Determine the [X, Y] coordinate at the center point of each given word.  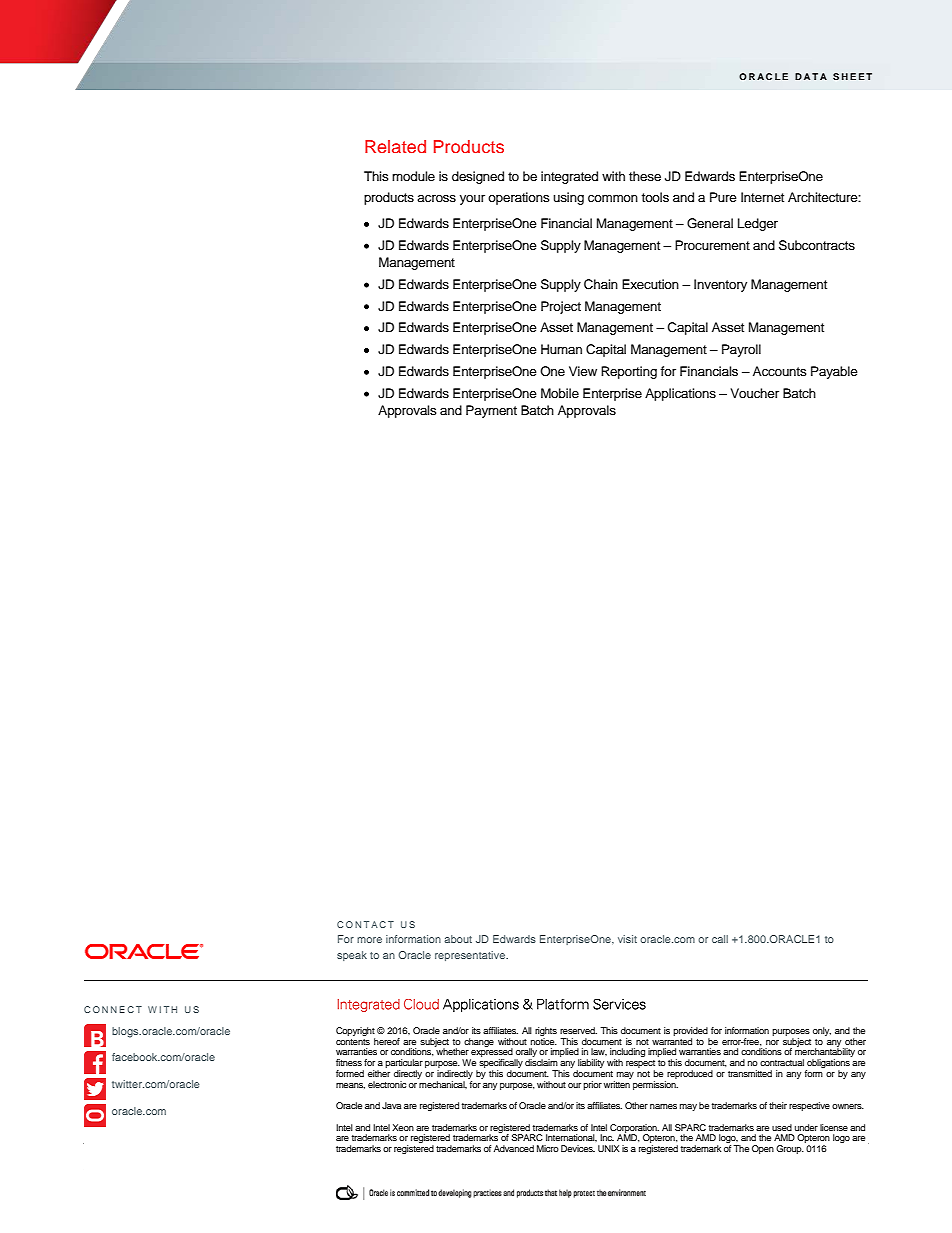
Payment [491, 411]
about [458, 939]
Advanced [514, 1148]
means [350, 1086]
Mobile [560, 393]
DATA [811, 76]
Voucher [754, 393]
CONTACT [365, 924]
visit [627, 939]
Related [395, 146]
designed [478, 177]
